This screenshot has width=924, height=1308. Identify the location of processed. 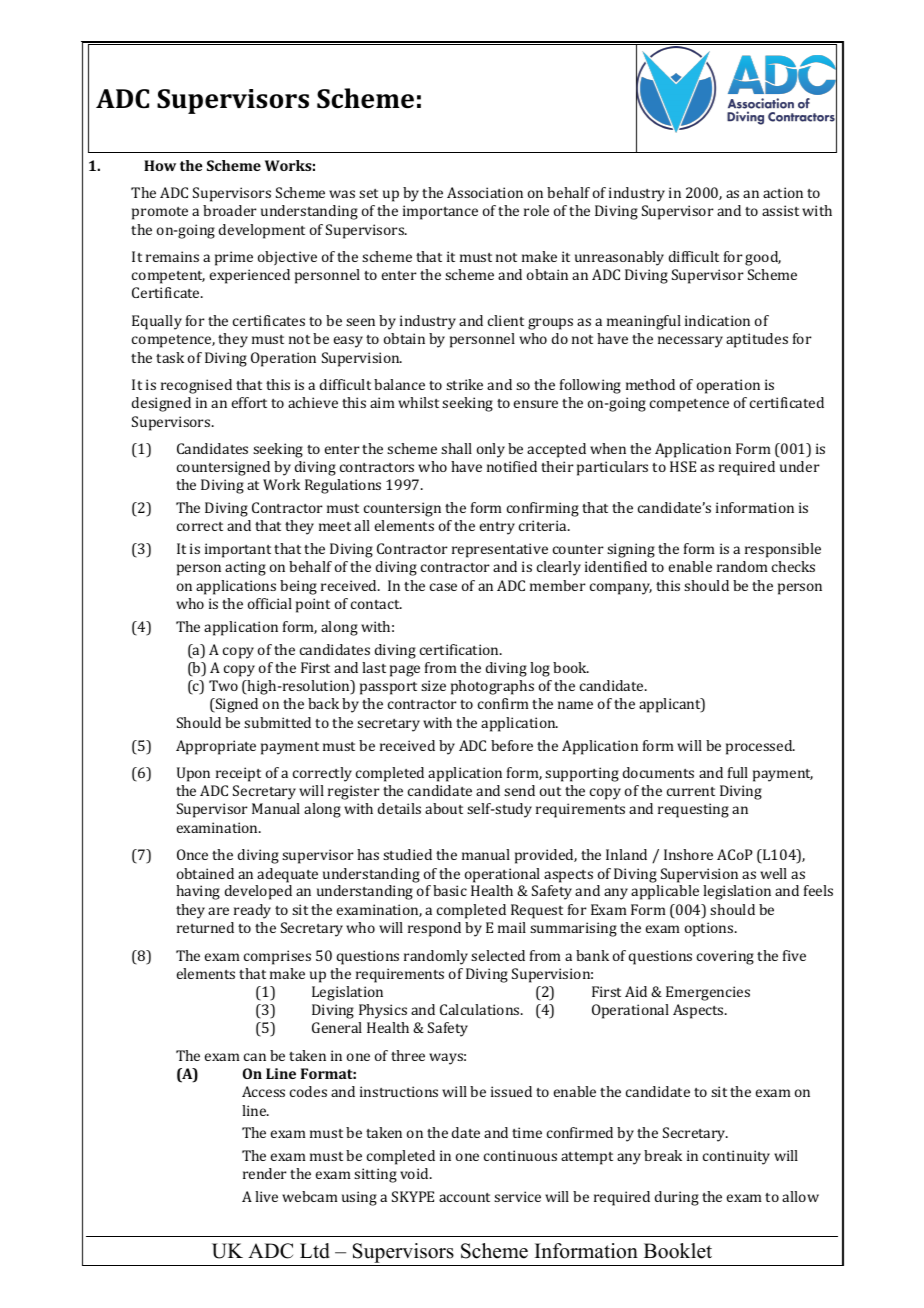
(760, 747).
